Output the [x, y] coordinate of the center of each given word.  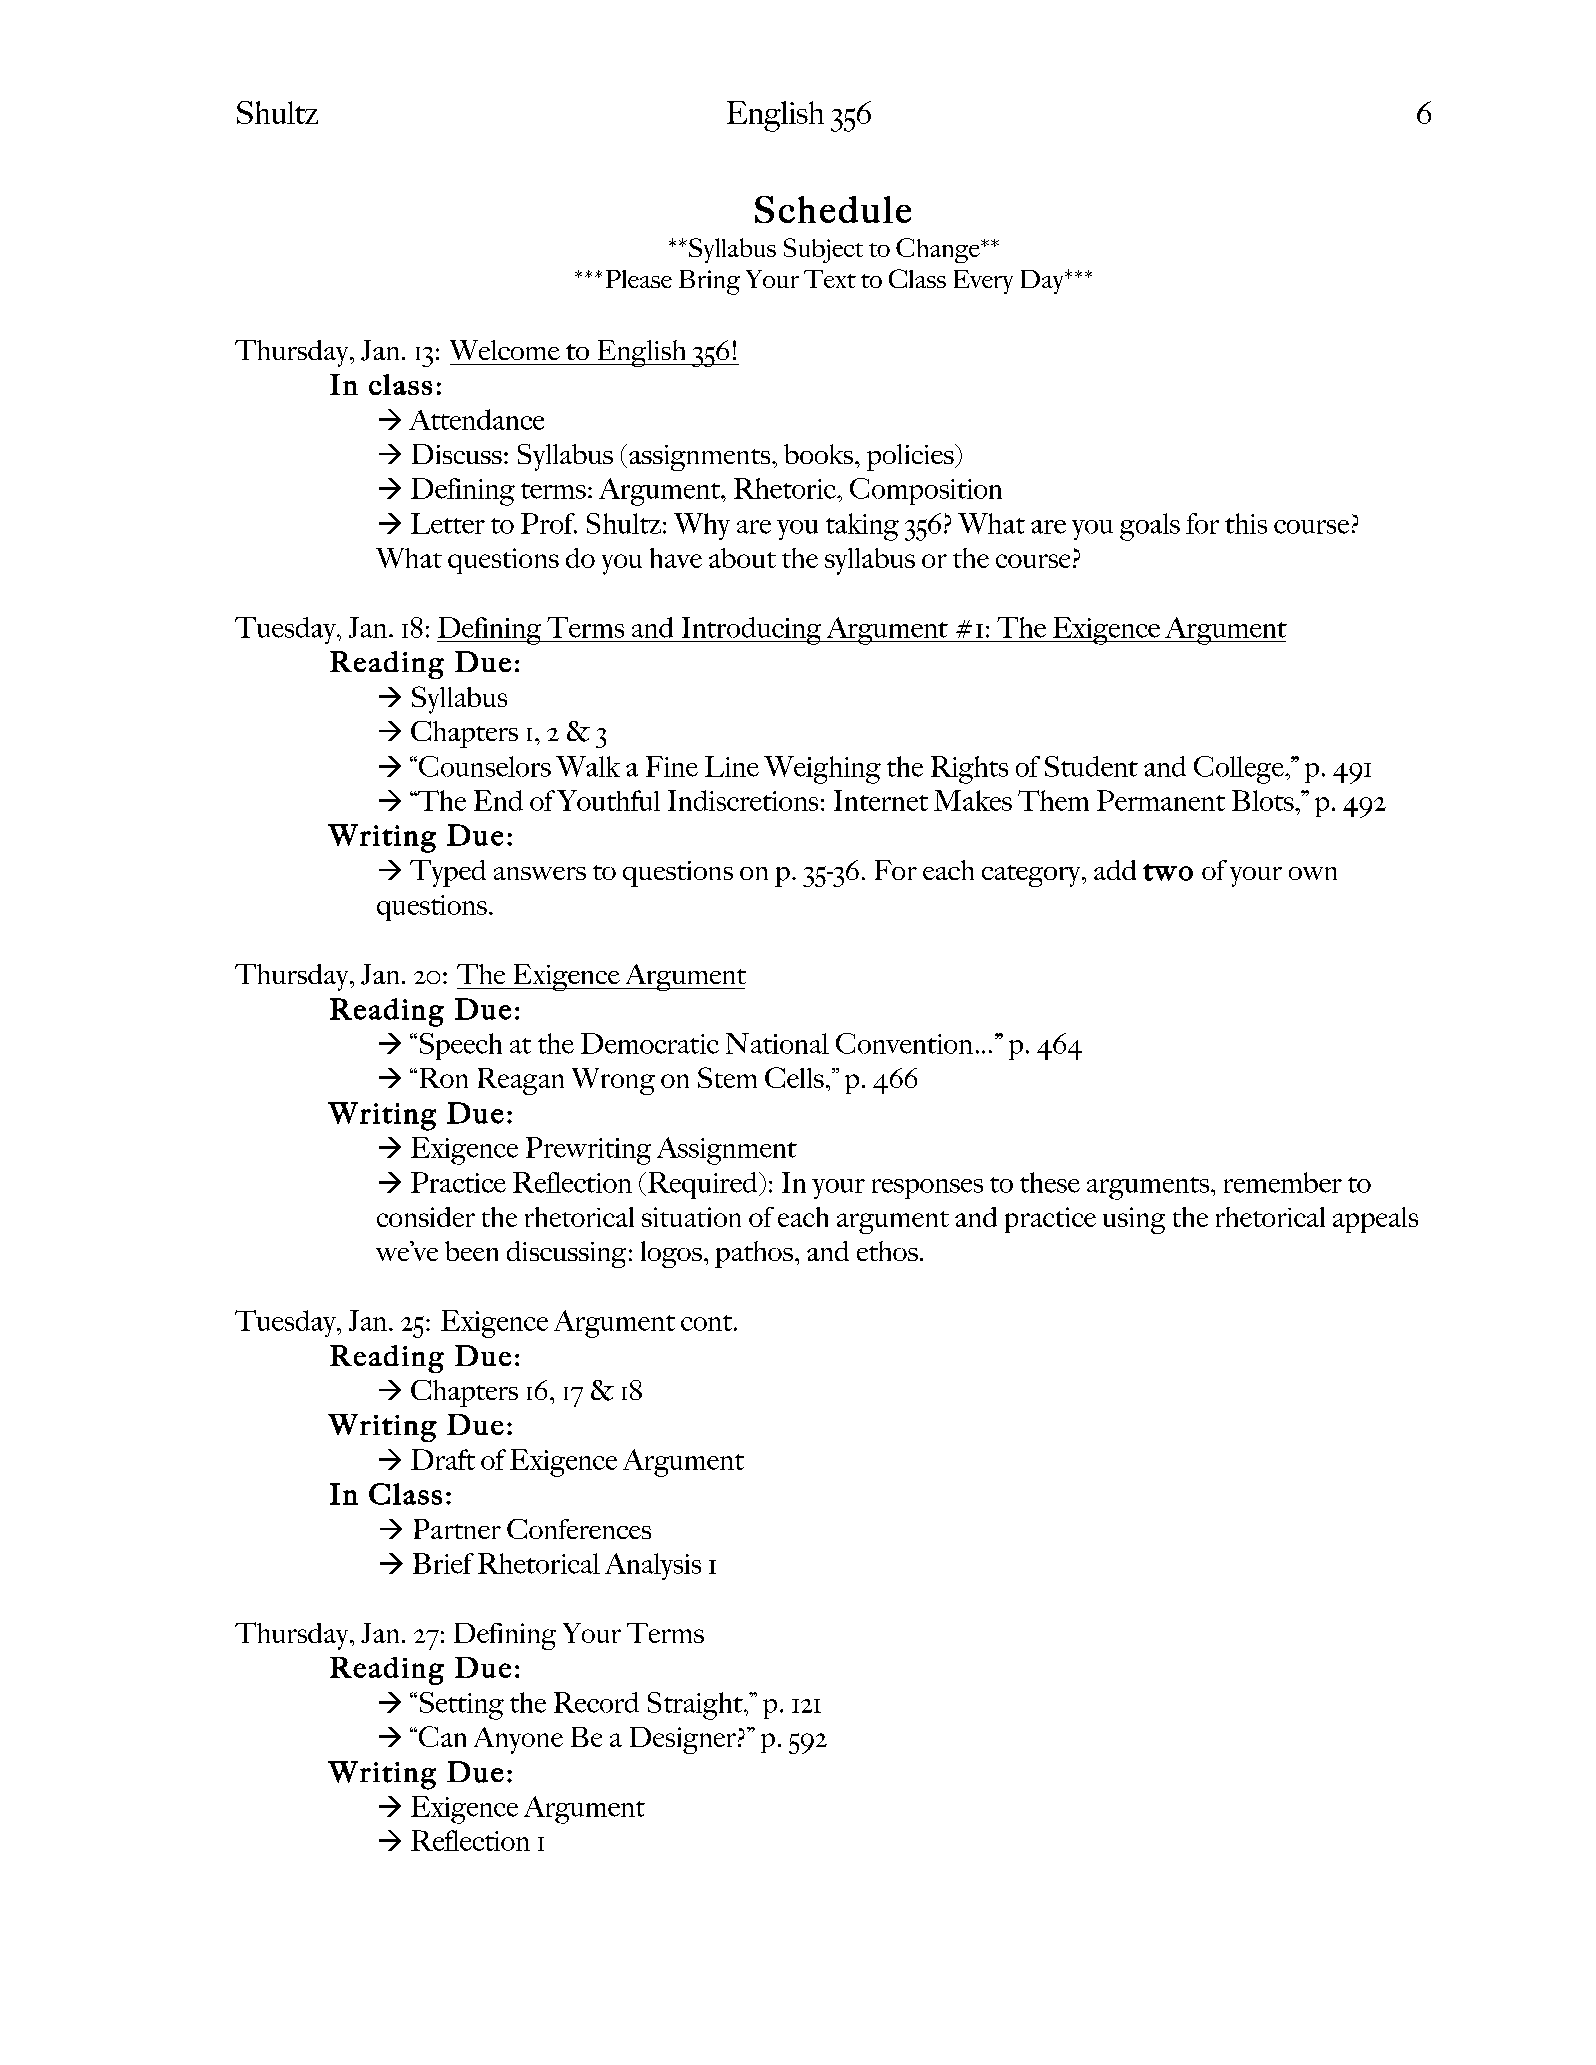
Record [596, 1702]
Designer [683, 1740]
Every [983, 282]
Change [939, 250]
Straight [696, 1706]
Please [639, 279]
